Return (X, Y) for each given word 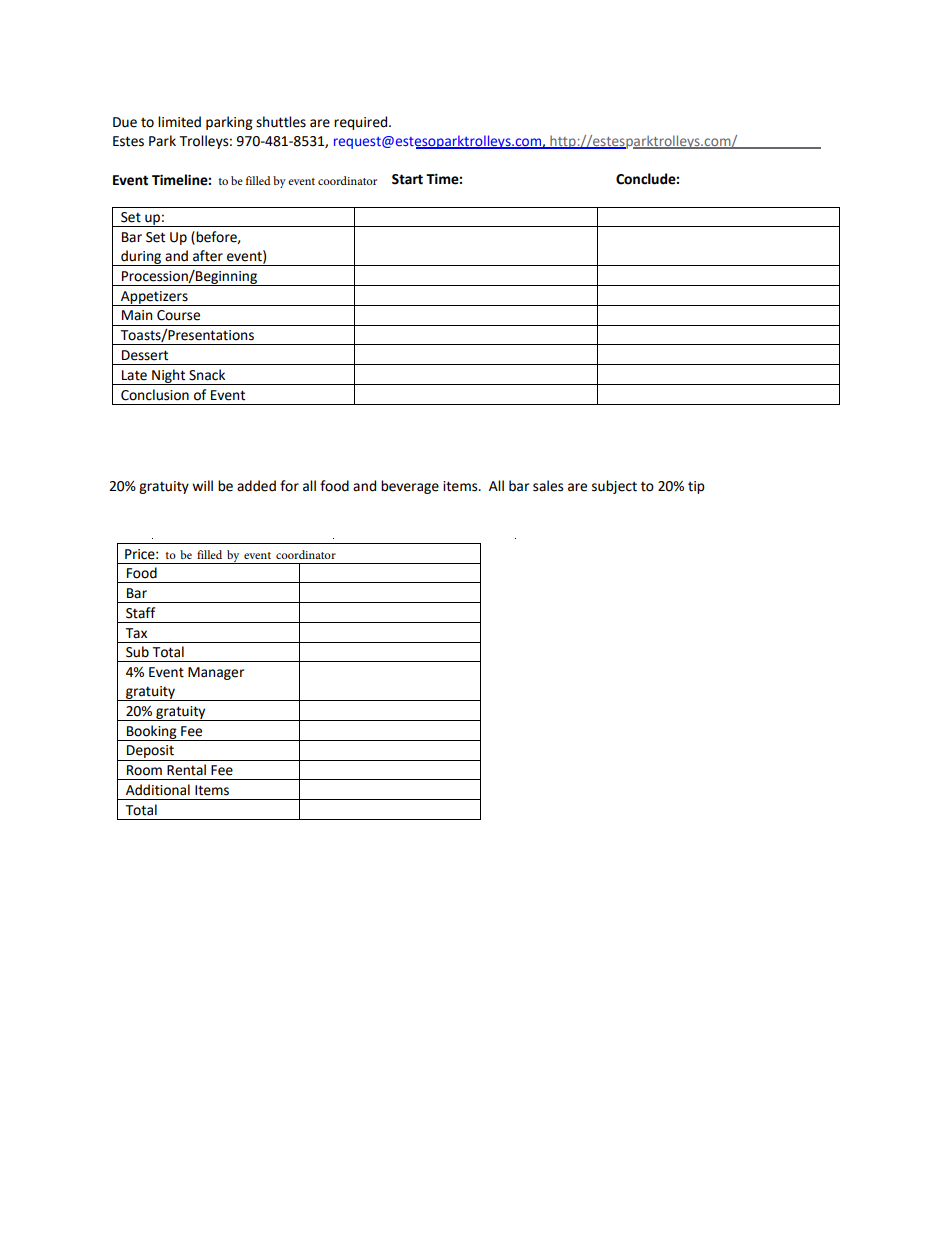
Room (144, 770)
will (202, 485)
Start (407, 179)
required (362, 123)
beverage (410, 487)
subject (614, 487)
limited (179, 122)
